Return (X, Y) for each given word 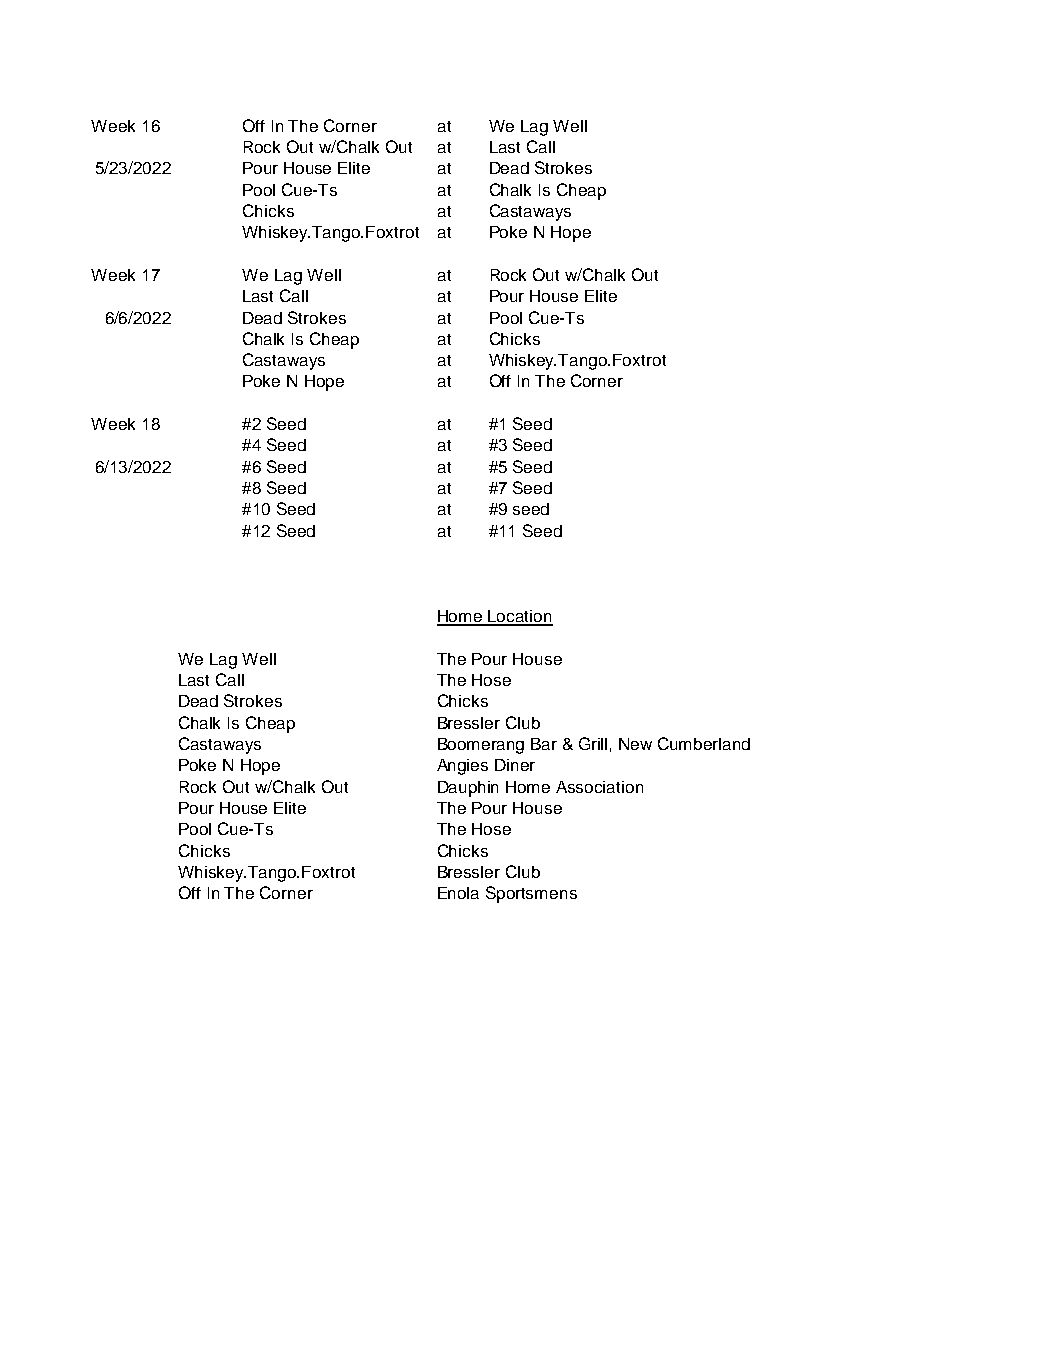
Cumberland (704, 743)
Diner (515, 765)
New (635, 744)
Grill (593, 743)
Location (520, 617)
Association (599, 787)
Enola (458, 893)
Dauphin (468, 789)
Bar (544, 744)
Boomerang (481, 746)
